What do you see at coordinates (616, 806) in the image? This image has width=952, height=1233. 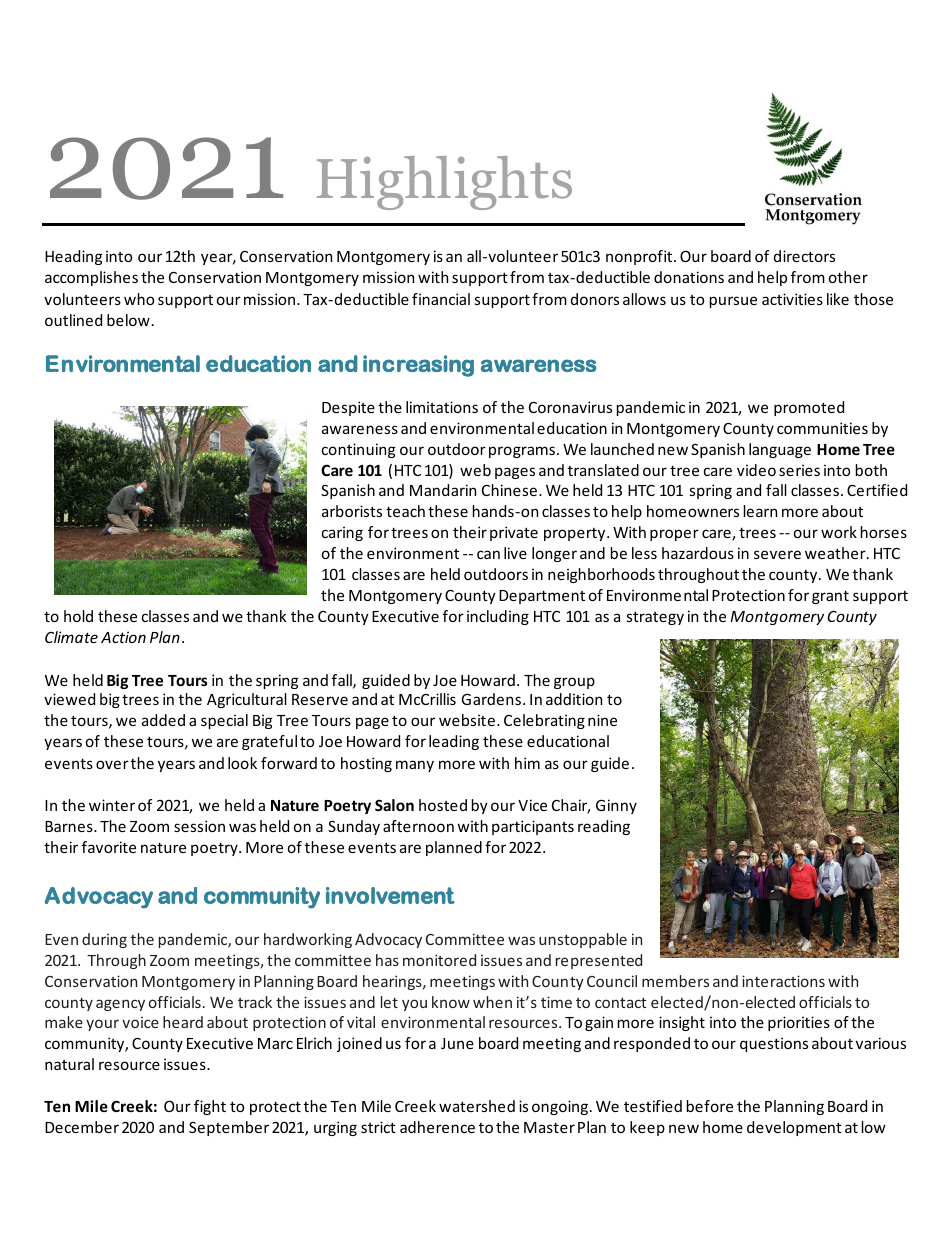 I see `Ginny` at bounding box center [616, 806].
